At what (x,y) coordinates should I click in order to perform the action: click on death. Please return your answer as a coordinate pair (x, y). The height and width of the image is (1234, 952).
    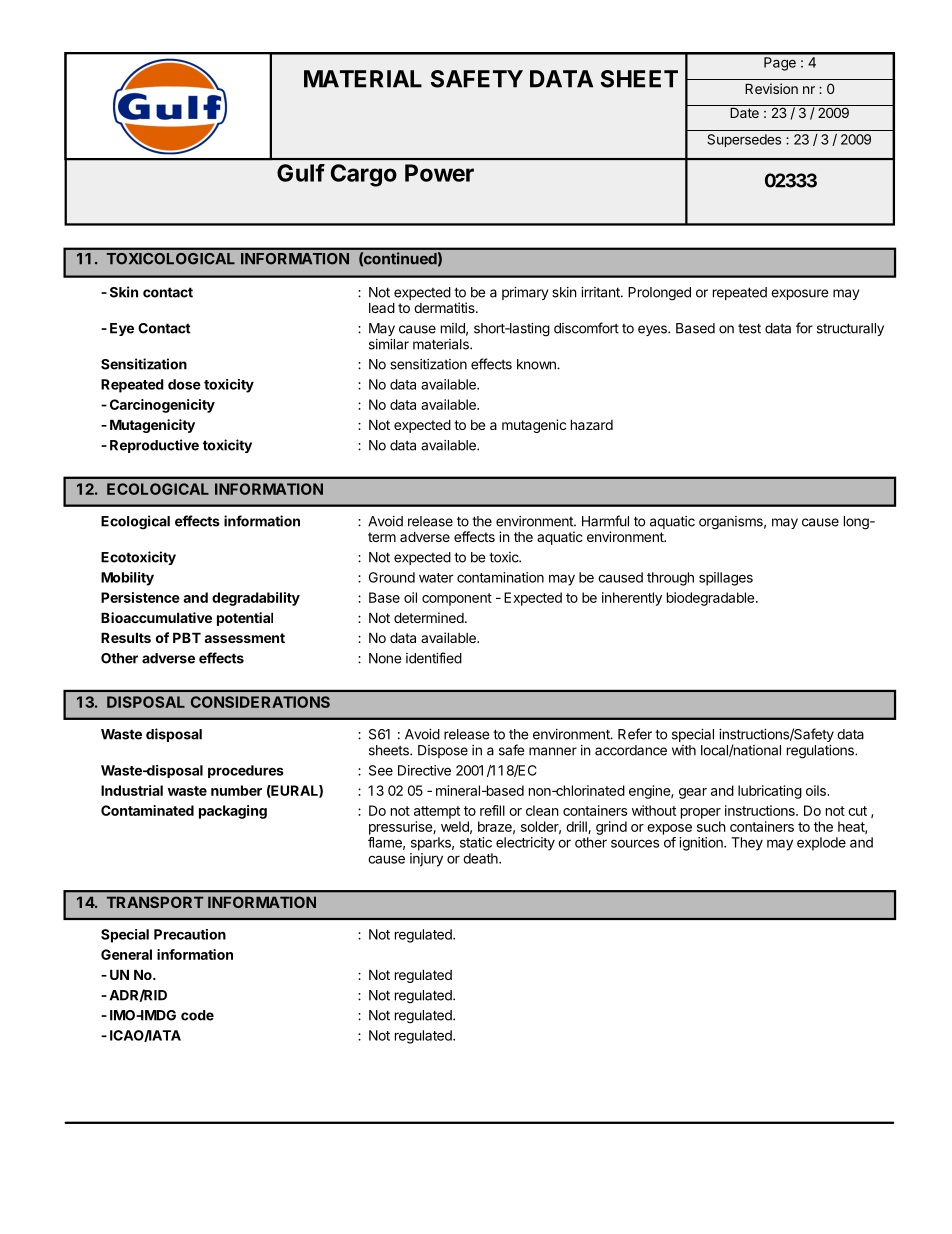
    Looking at the image, I should click on (481, 858).
